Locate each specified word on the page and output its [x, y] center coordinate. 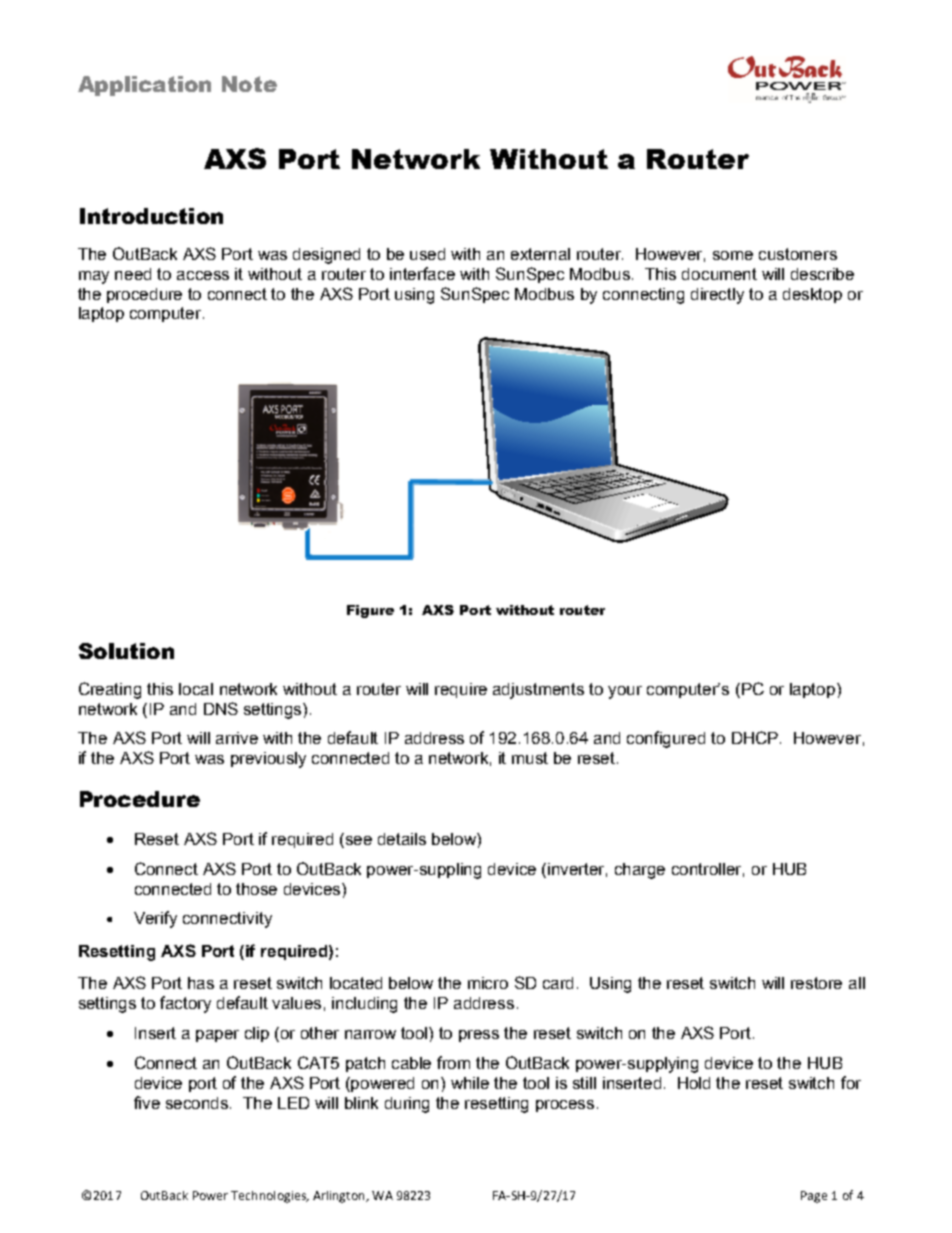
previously [268, 760]
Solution [126, 651]
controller [708, 870]
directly [717, 296]
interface [422, 273]
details [402, 839]
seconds [198, 1103]
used [427, 254]
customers [798, 254]
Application [144, 86]
